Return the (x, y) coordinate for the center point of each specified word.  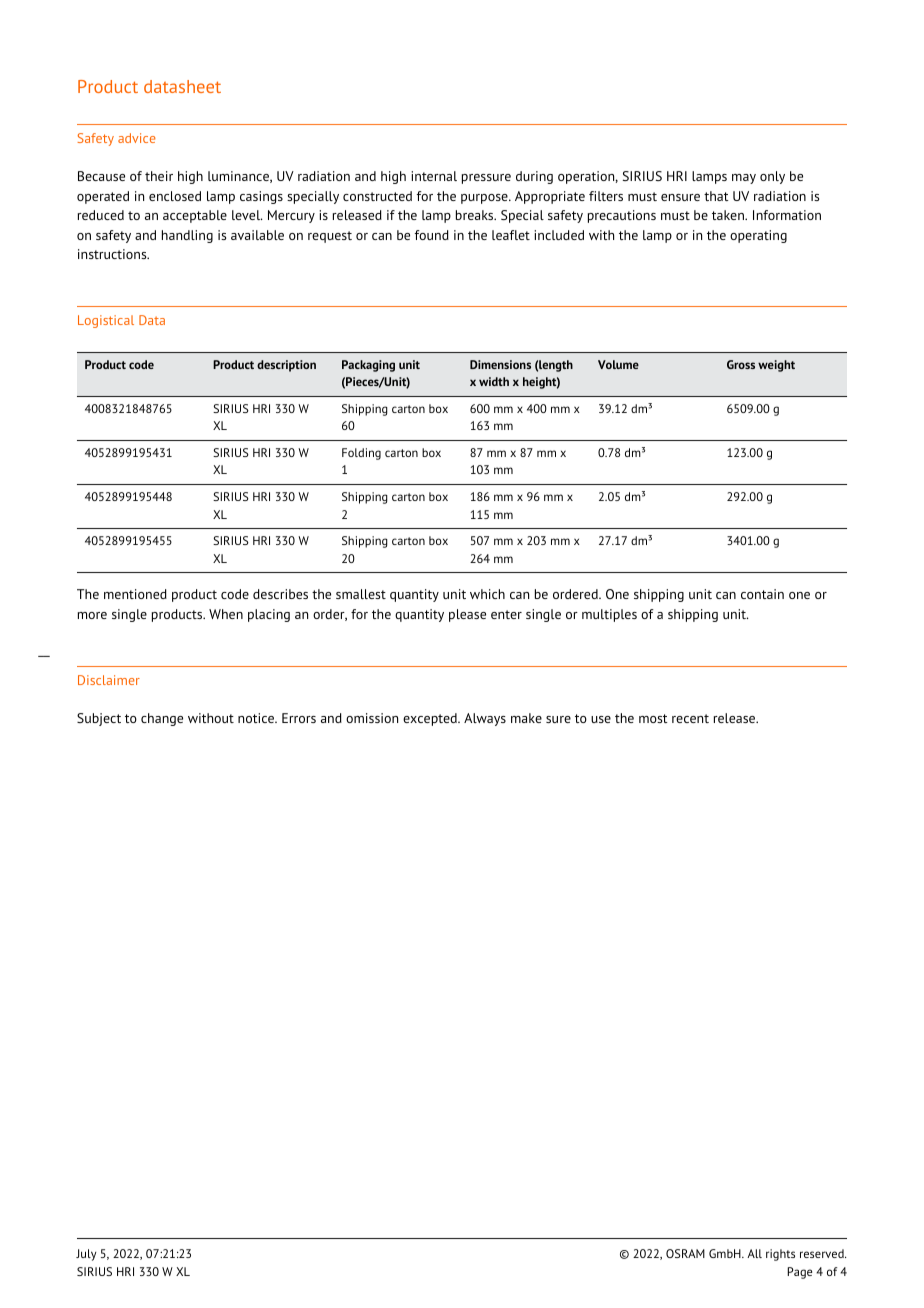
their (159, 176)
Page (799, 1273)
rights (780, 1255)
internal (434, 176)
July (86, 1255)
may (744, 179)
